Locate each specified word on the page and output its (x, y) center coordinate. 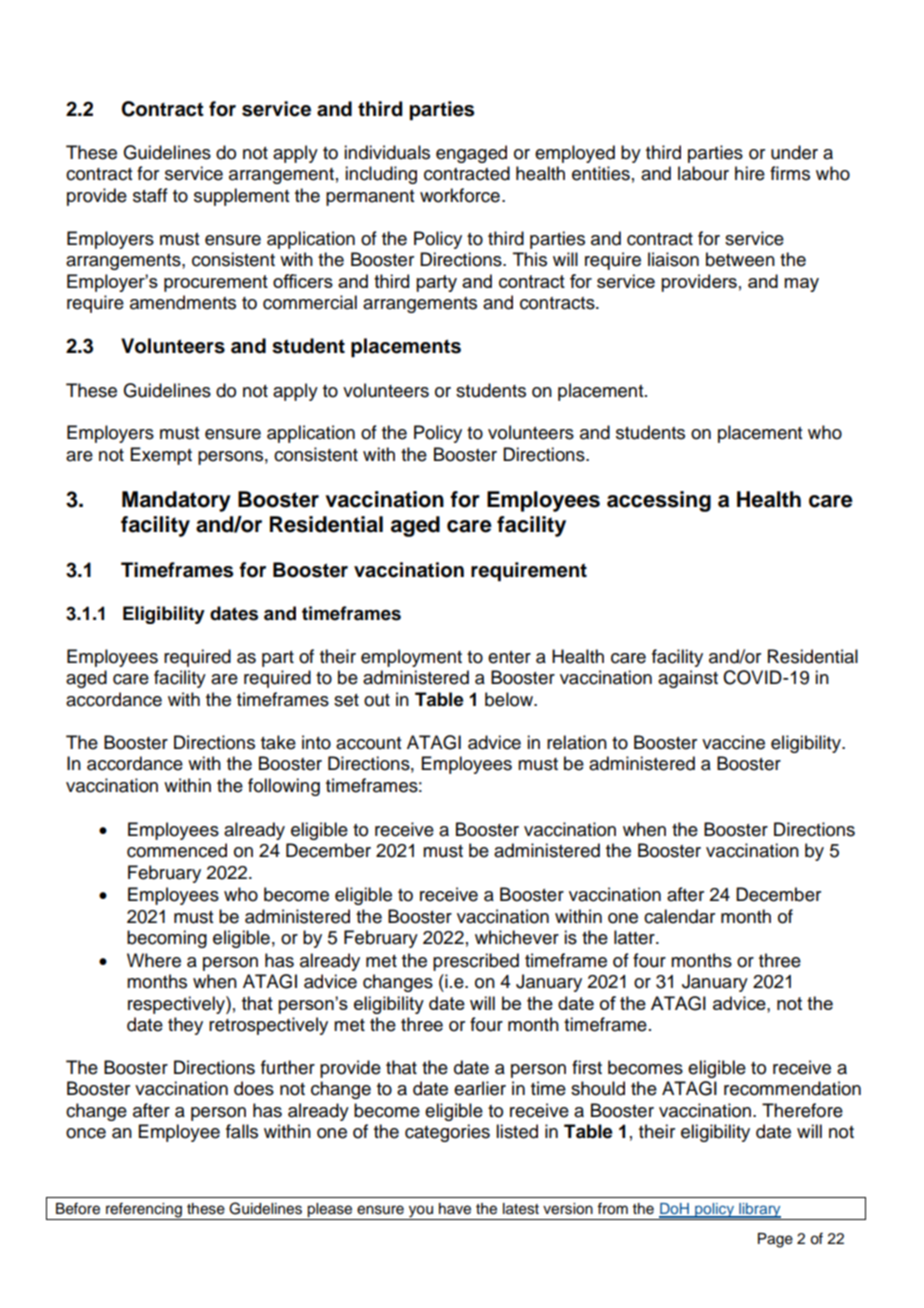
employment (411, 658)
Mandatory (176, 501)
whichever (517, 937)
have (455, 1209)
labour (703, 173)
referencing (144, 1211)
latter (635, 937)
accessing (659, 501)
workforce (460, 195)
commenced (177, 850)
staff (150, 195)
